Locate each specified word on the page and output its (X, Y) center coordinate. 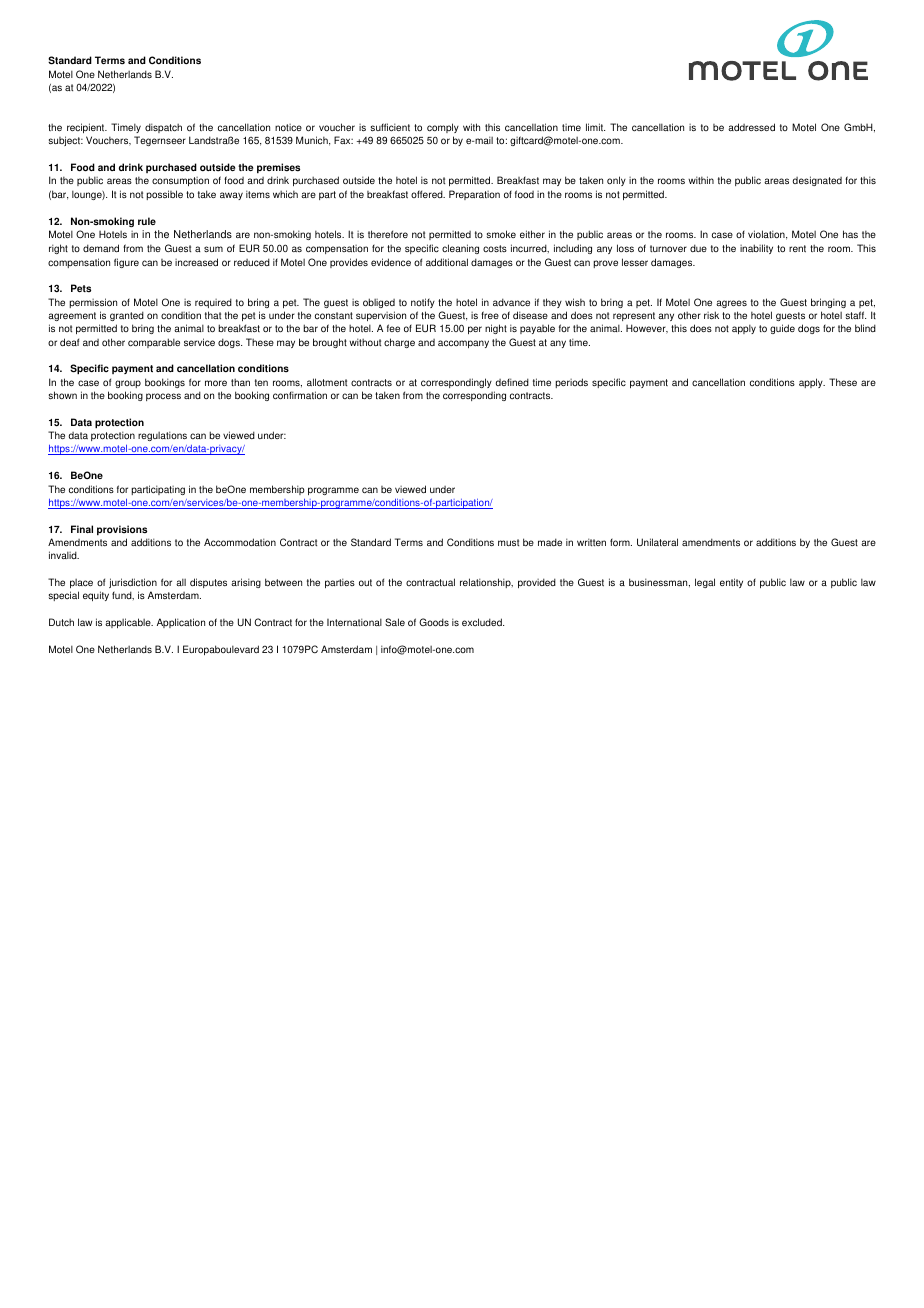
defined (512, 382)
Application (181, 623)
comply (443, 128)
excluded (483, 622)
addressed (751, 127)
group (128, 384)
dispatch (163, 128)
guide (782, 329)
